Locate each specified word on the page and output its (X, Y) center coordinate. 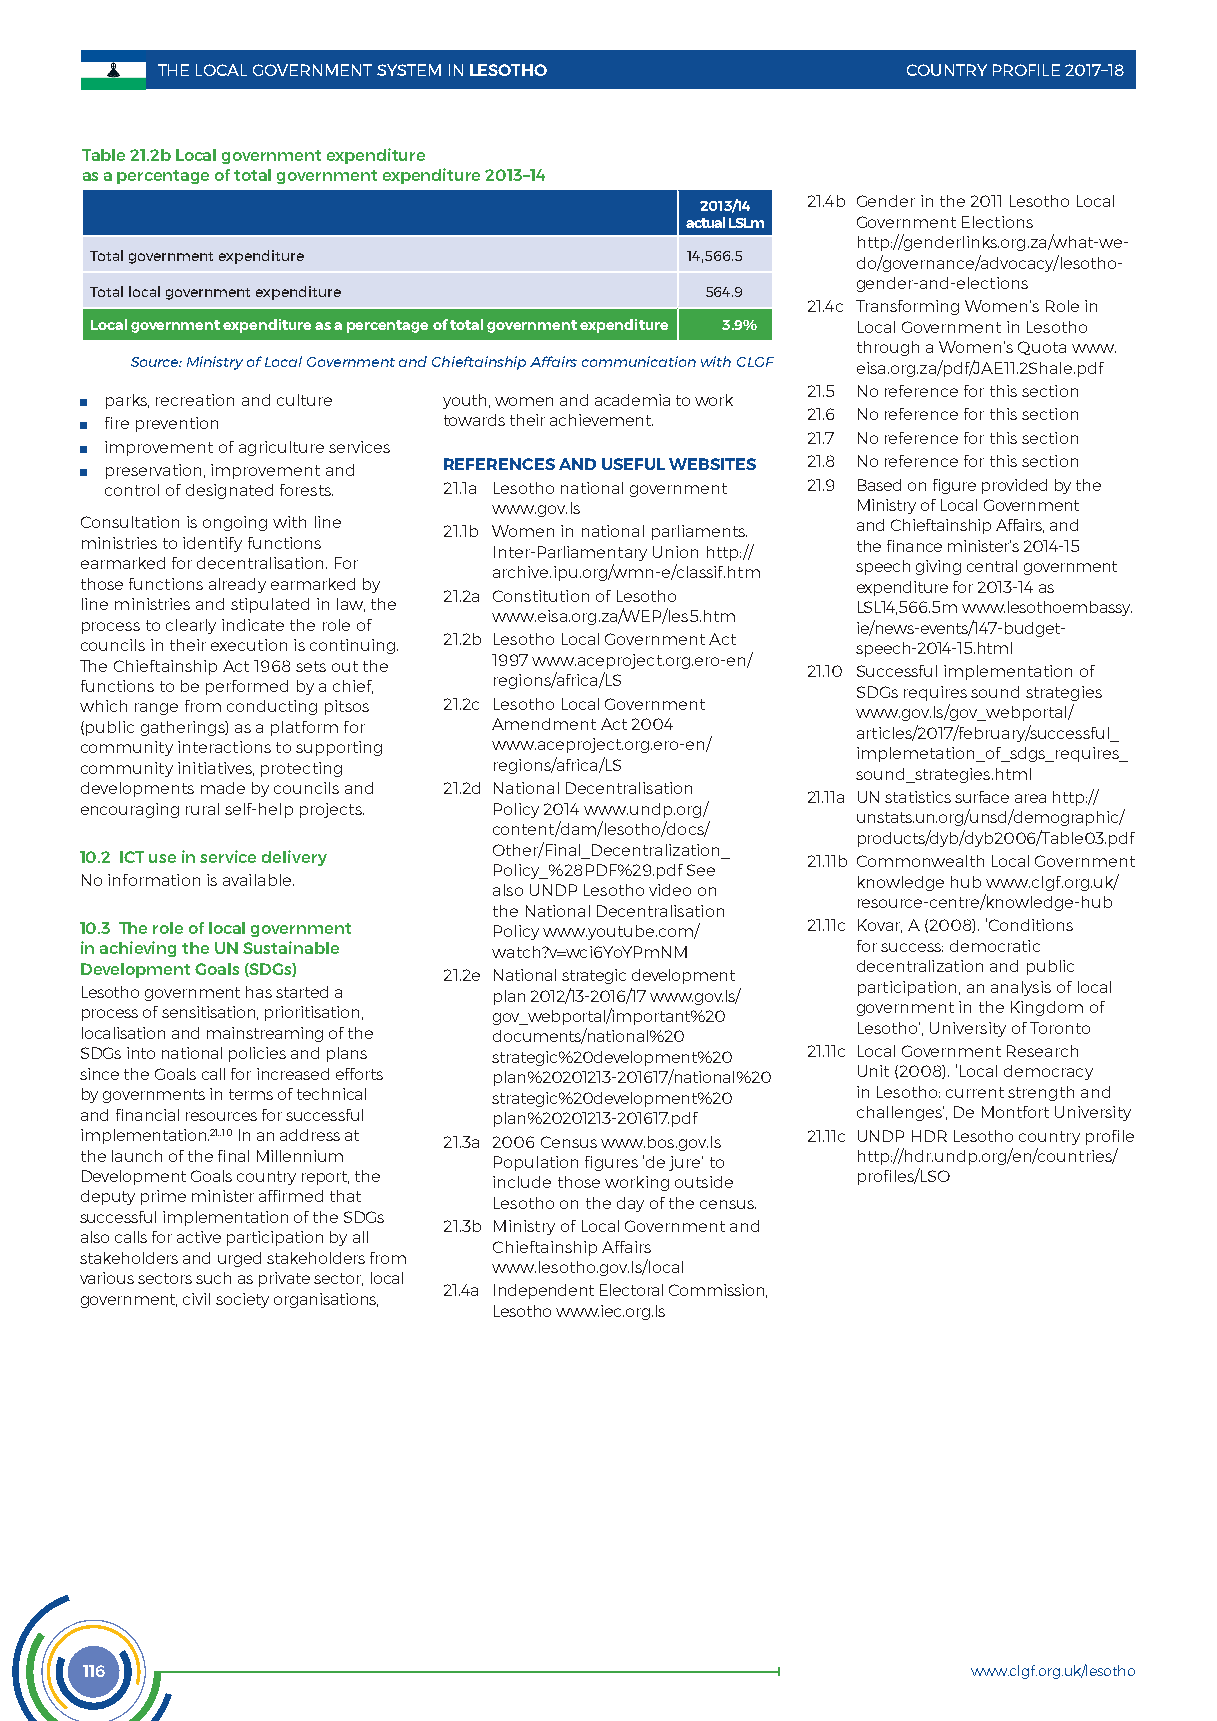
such (213, 1278)
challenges (900, 1113)
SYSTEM (409, 70)
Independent (544, 1291)
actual (705, 222)
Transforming (907, 307)
